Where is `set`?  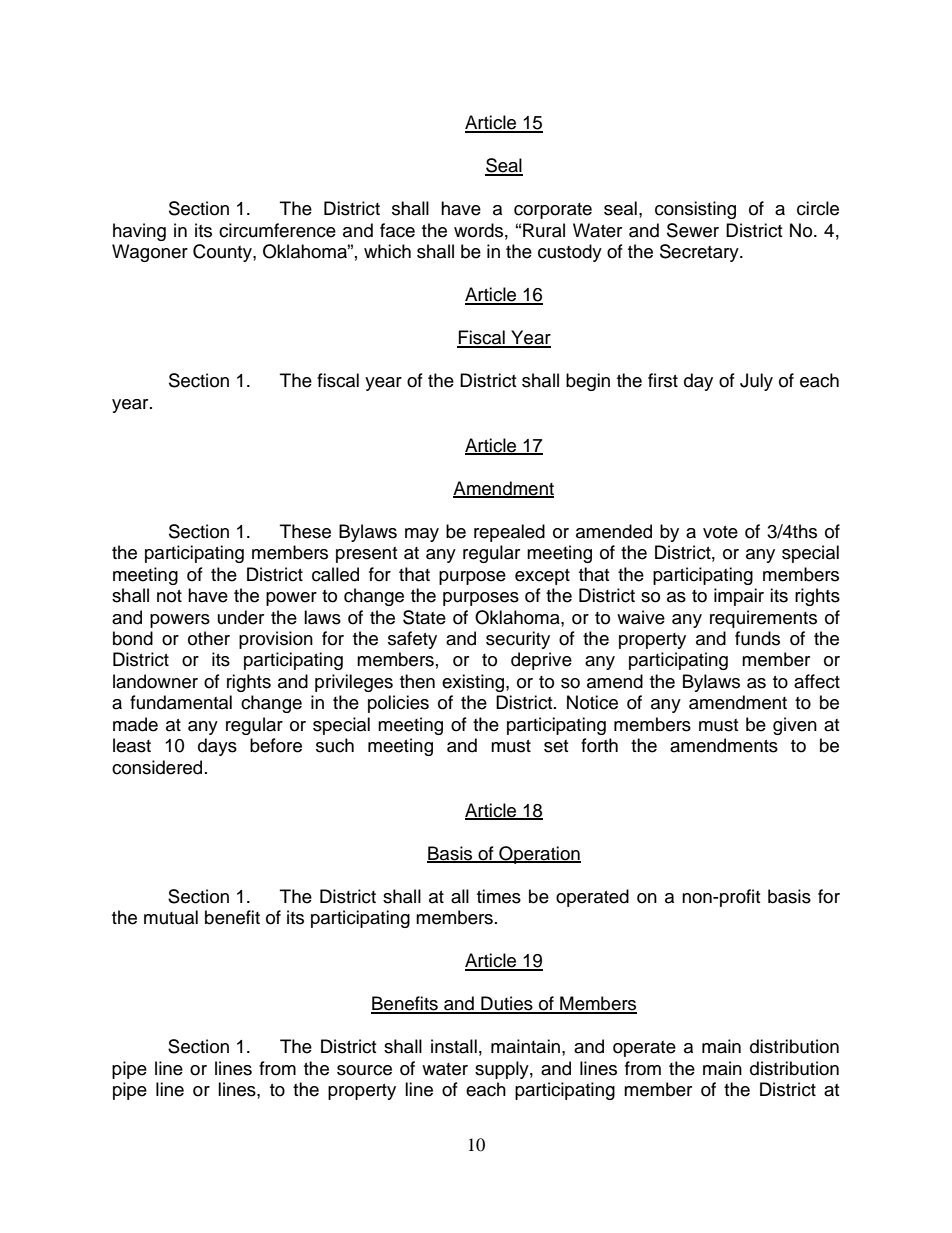
set is located at coordinates (556, 746).
